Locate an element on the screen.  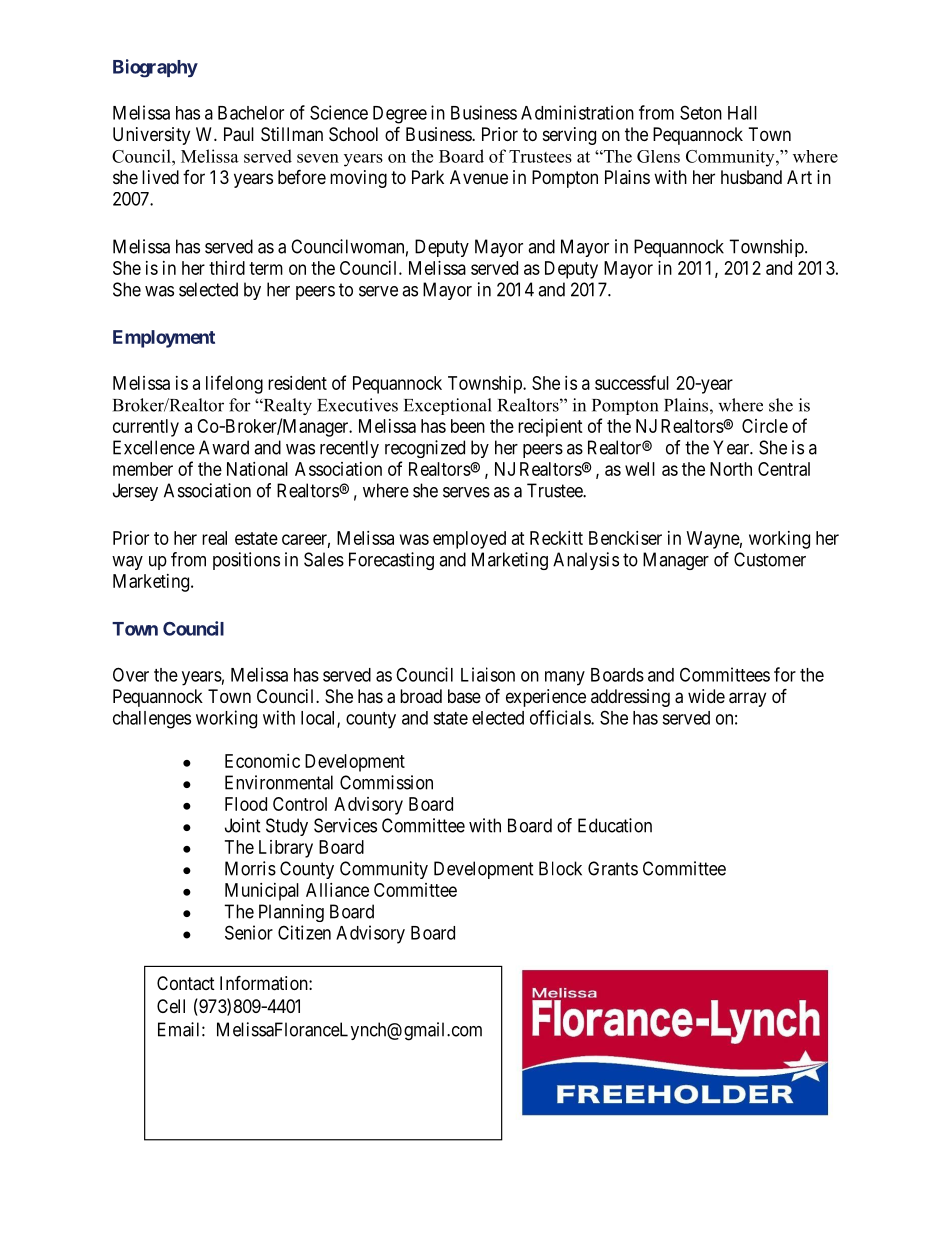
Bachelor is located at coordinates (251, 113).
